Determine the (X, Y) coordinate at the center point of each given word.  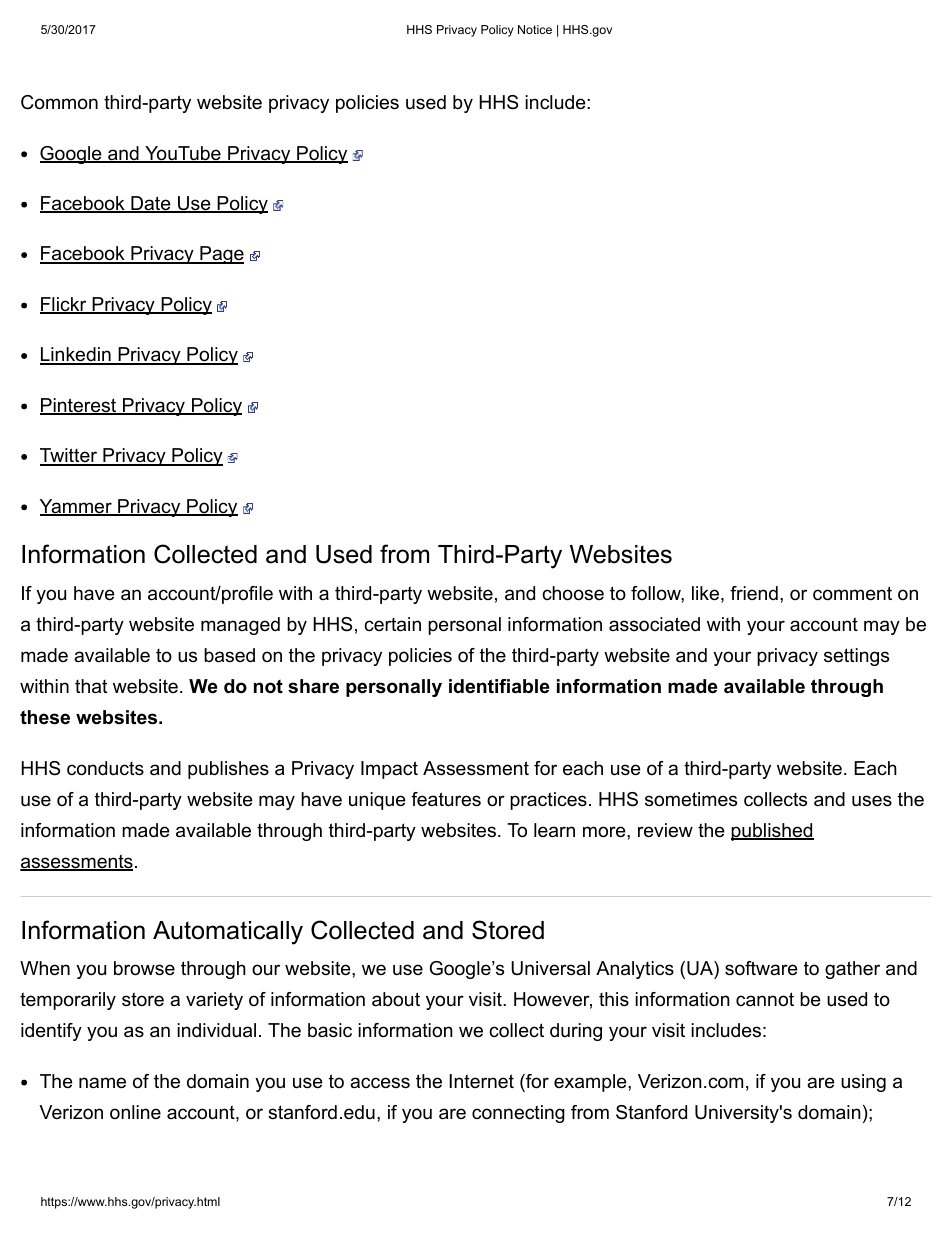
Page (221, 255)
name (102, 1083)
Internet (481, 1081)
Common (59, 102)
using (863, 1083)
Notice (535, 29)
